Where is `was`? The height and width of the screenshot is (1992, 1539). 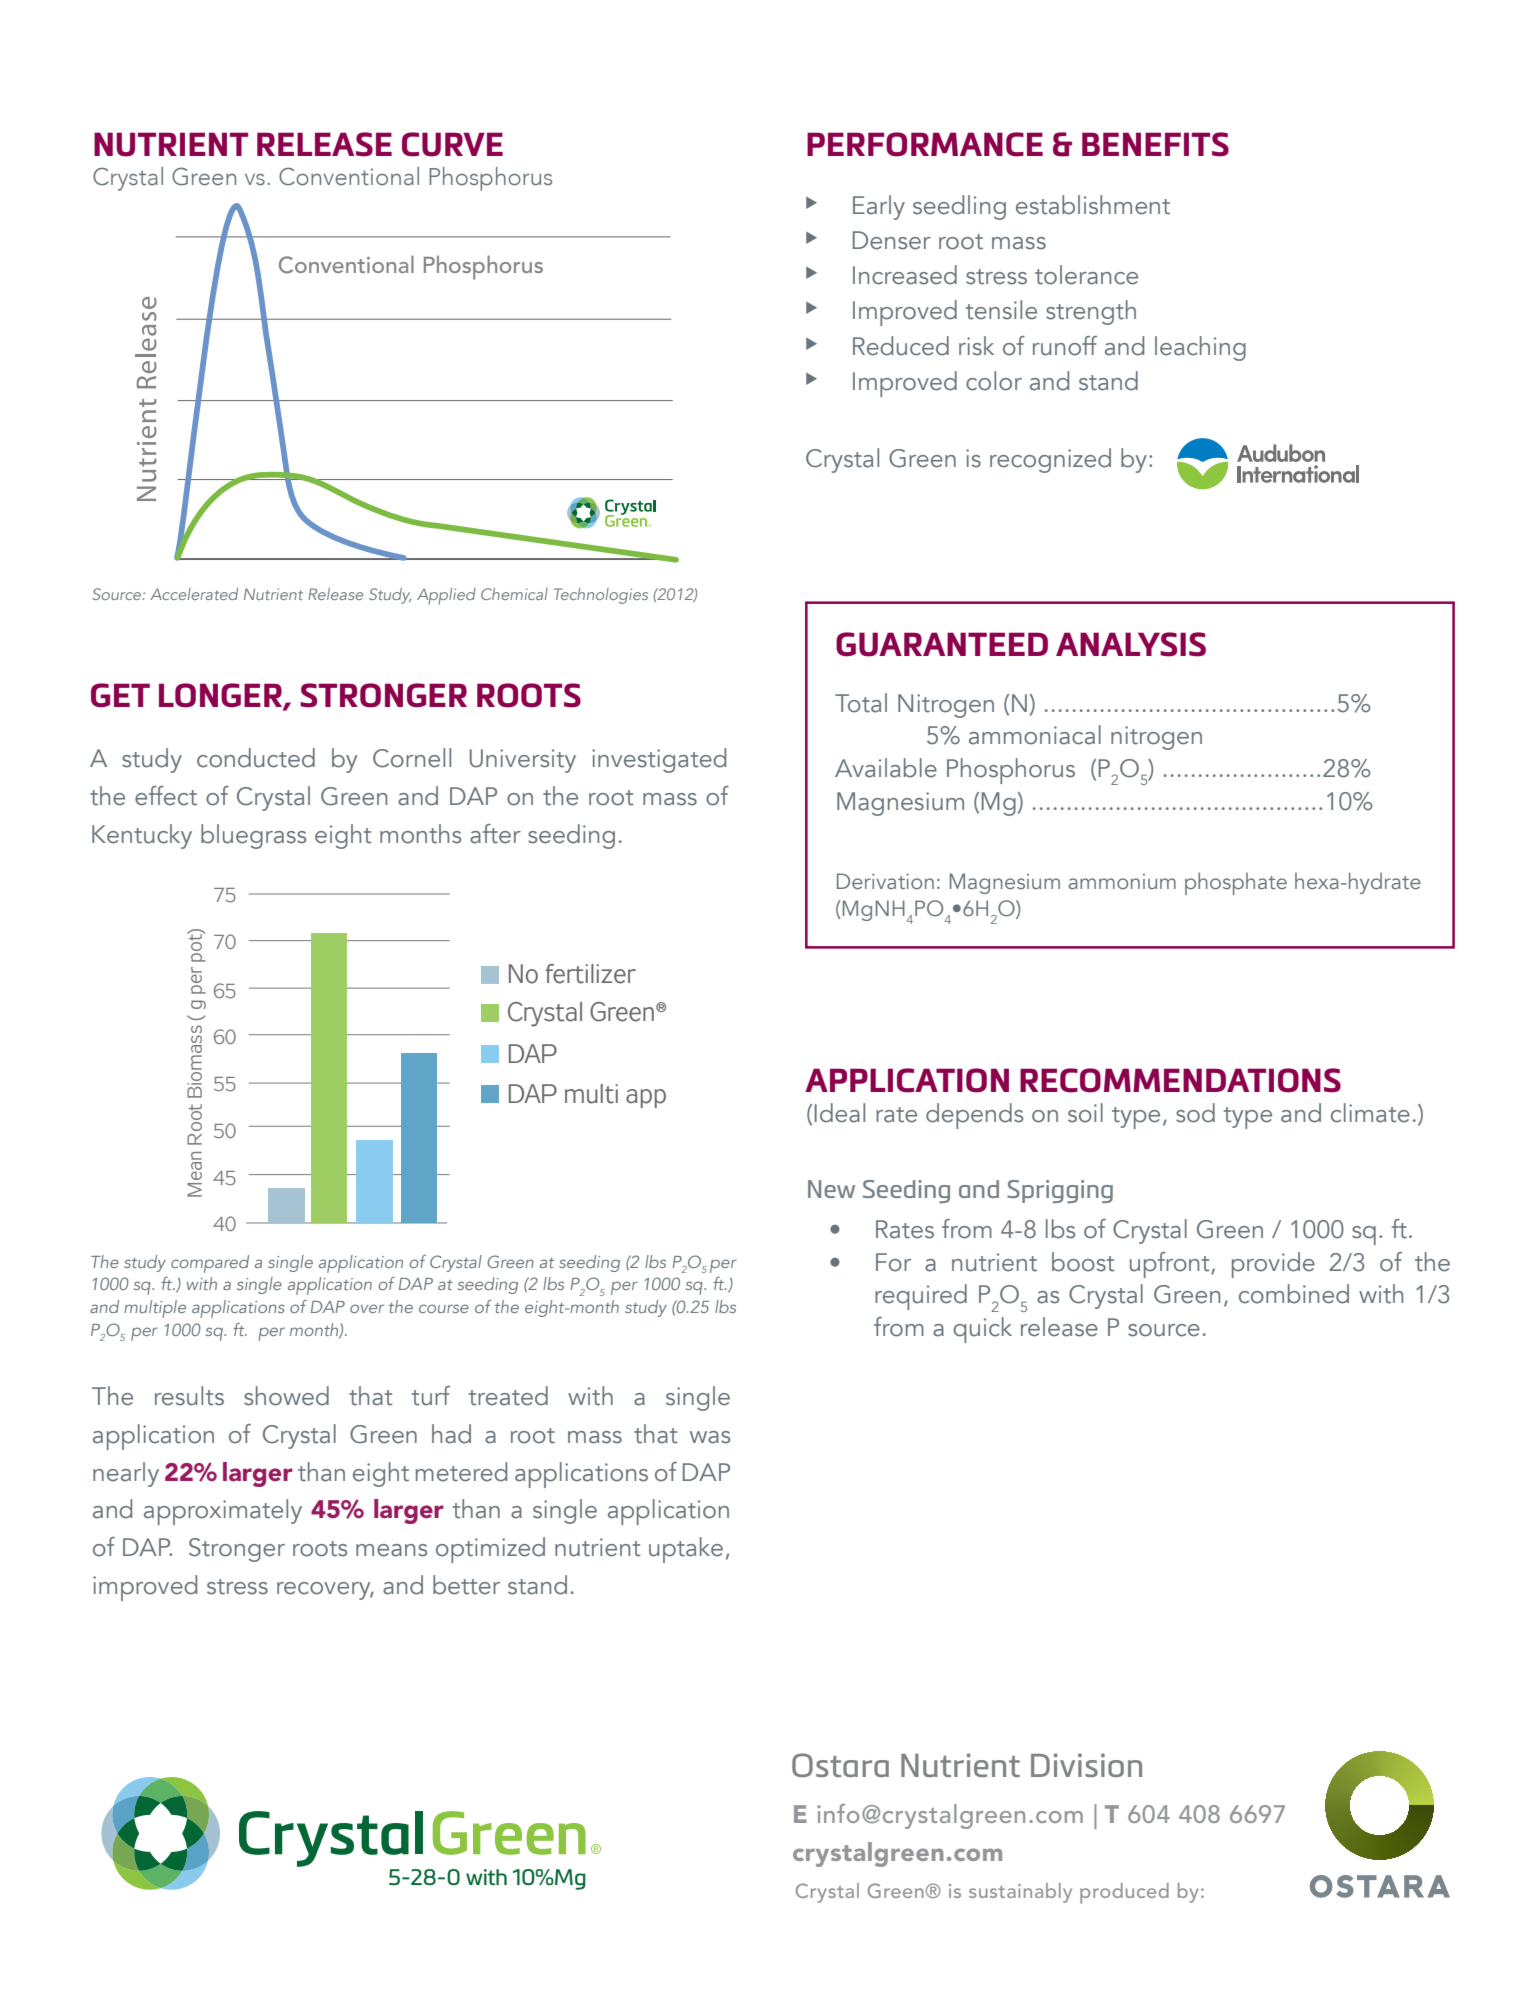
was is located at coordinates (710, 1437).
